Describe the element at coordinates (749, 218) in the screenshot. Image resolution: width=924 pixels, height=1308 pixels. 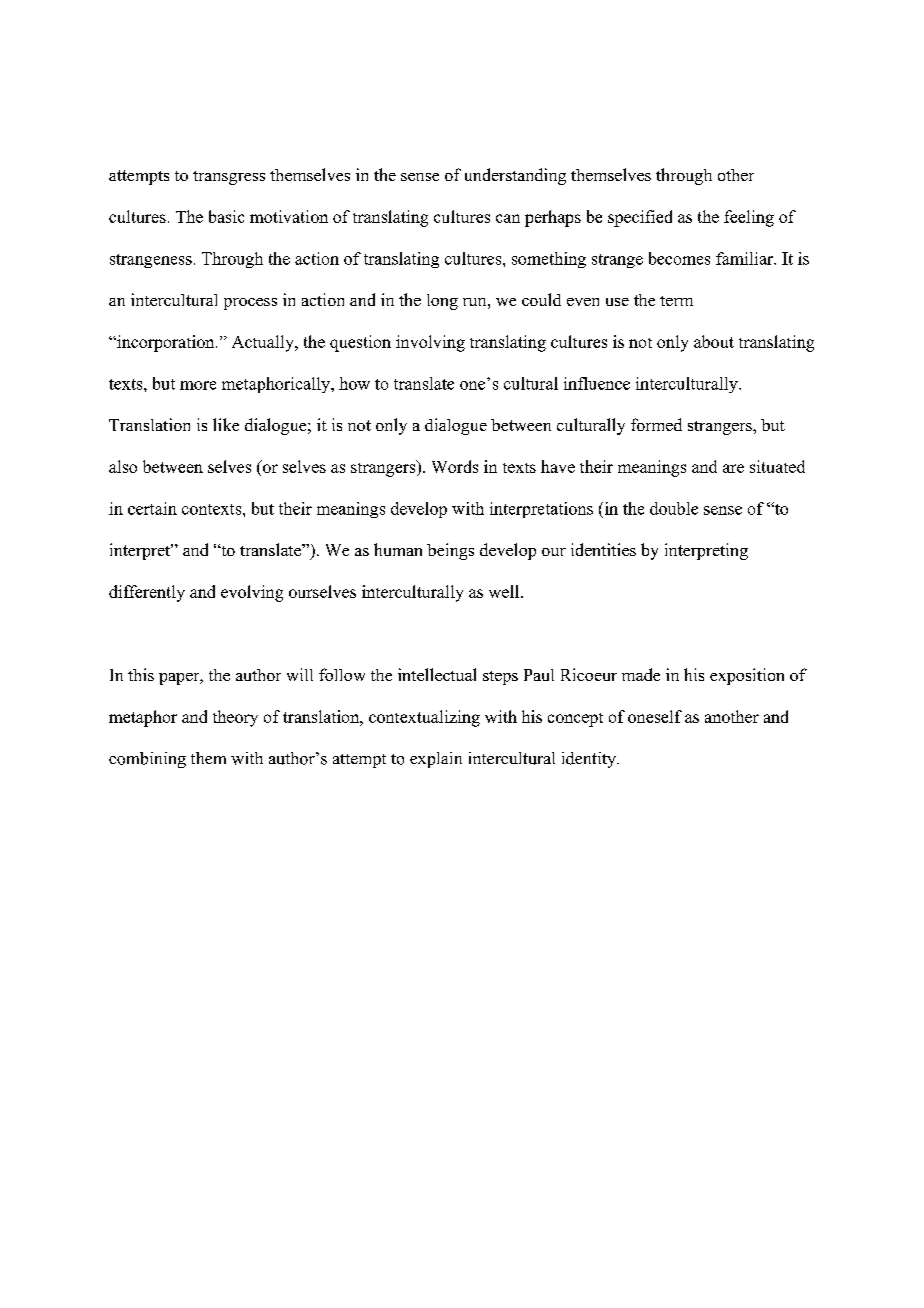
I see `feeling` at that location.
